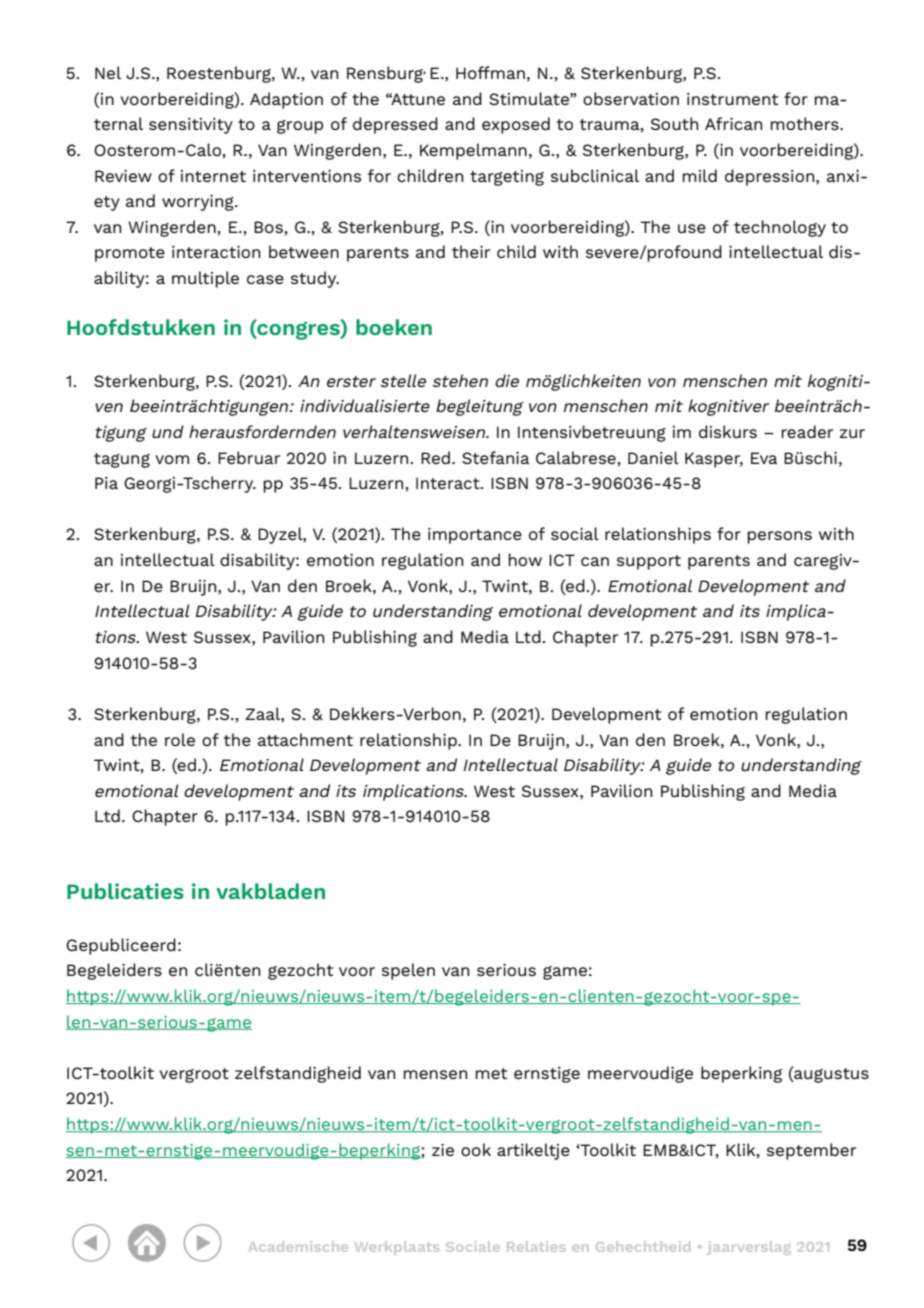  I want to click on role, so click(180, 739).
